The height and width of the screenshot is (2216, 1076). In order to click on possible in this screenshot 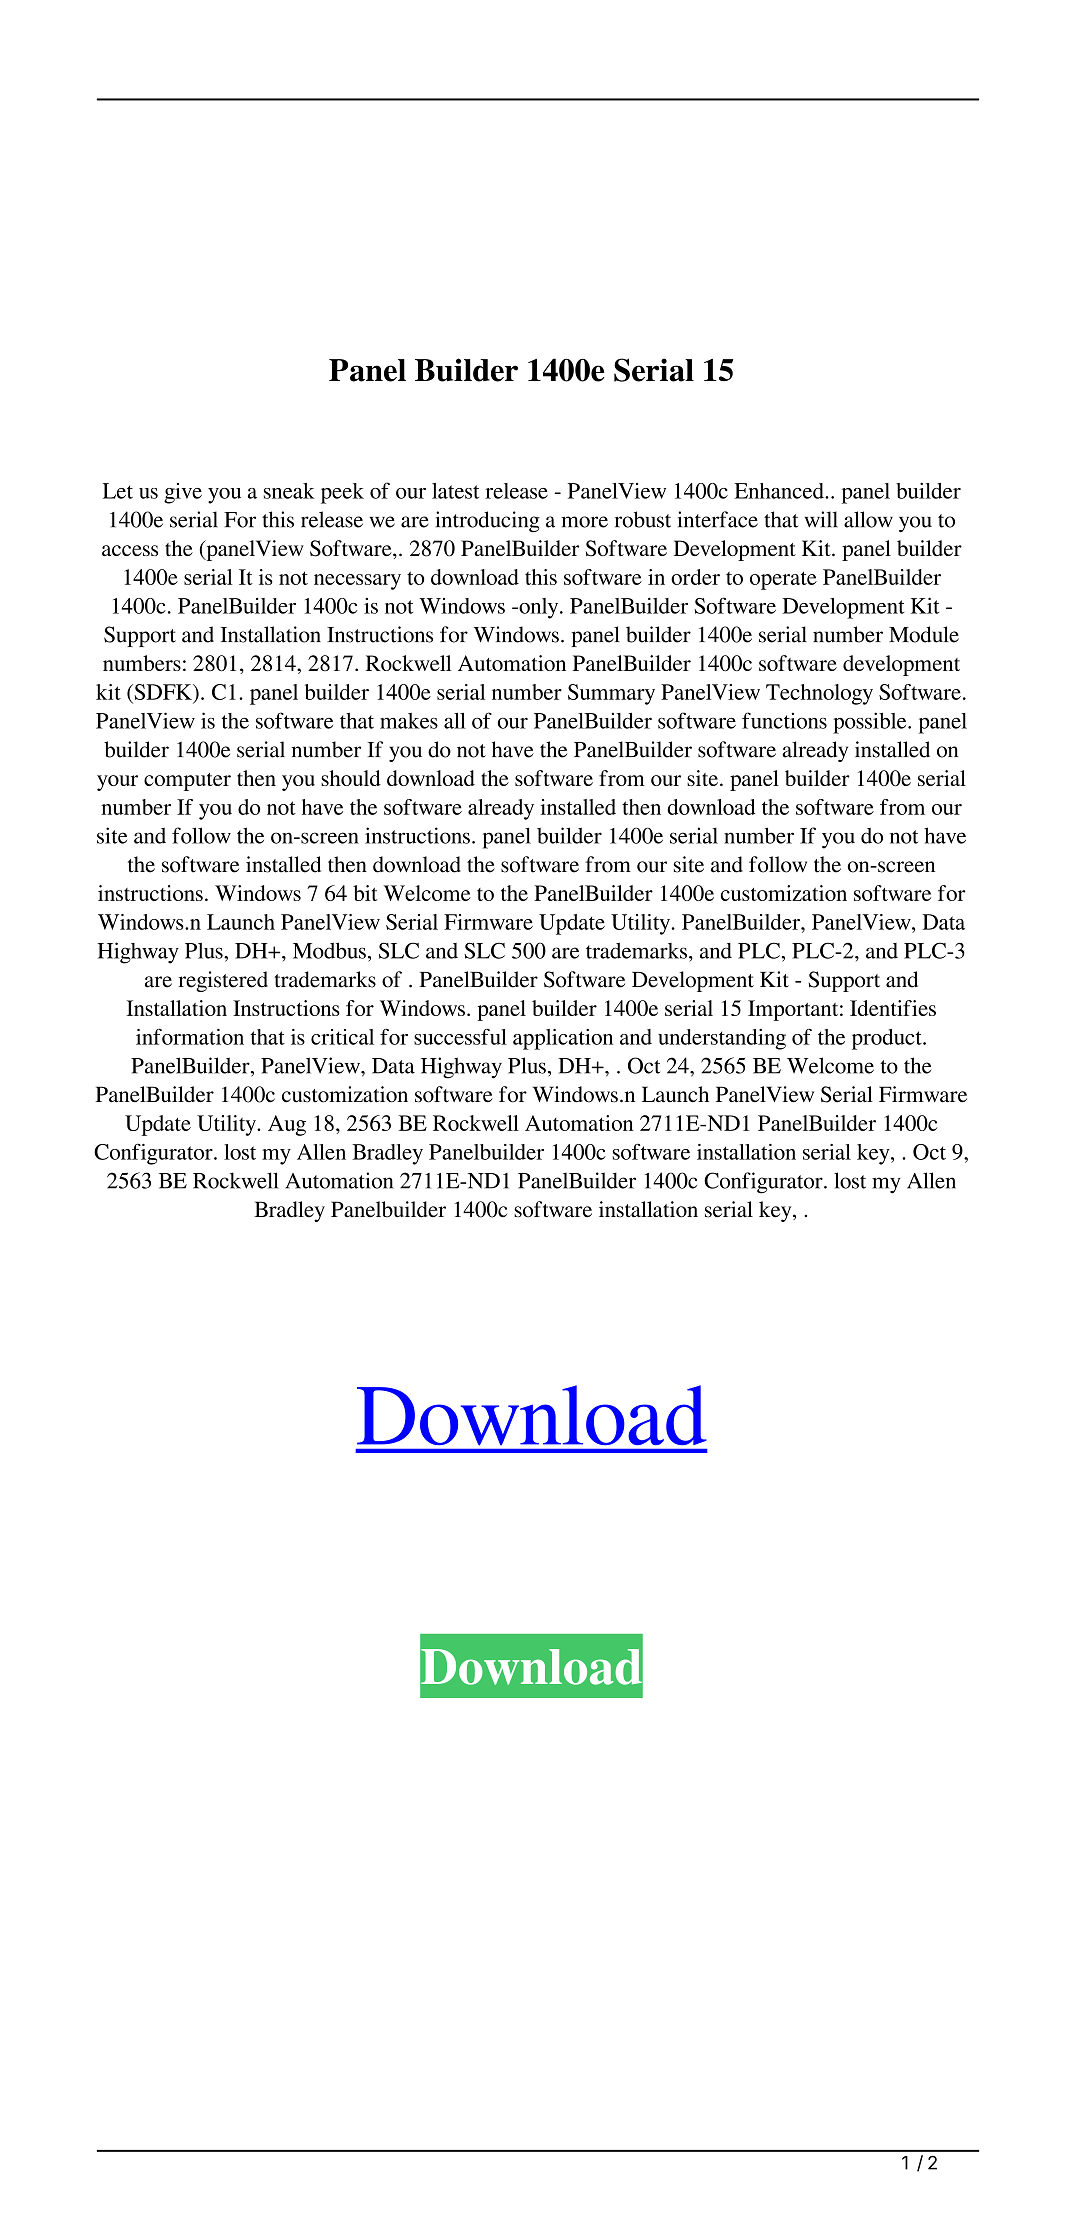, I will do `click(871, 723)`.
